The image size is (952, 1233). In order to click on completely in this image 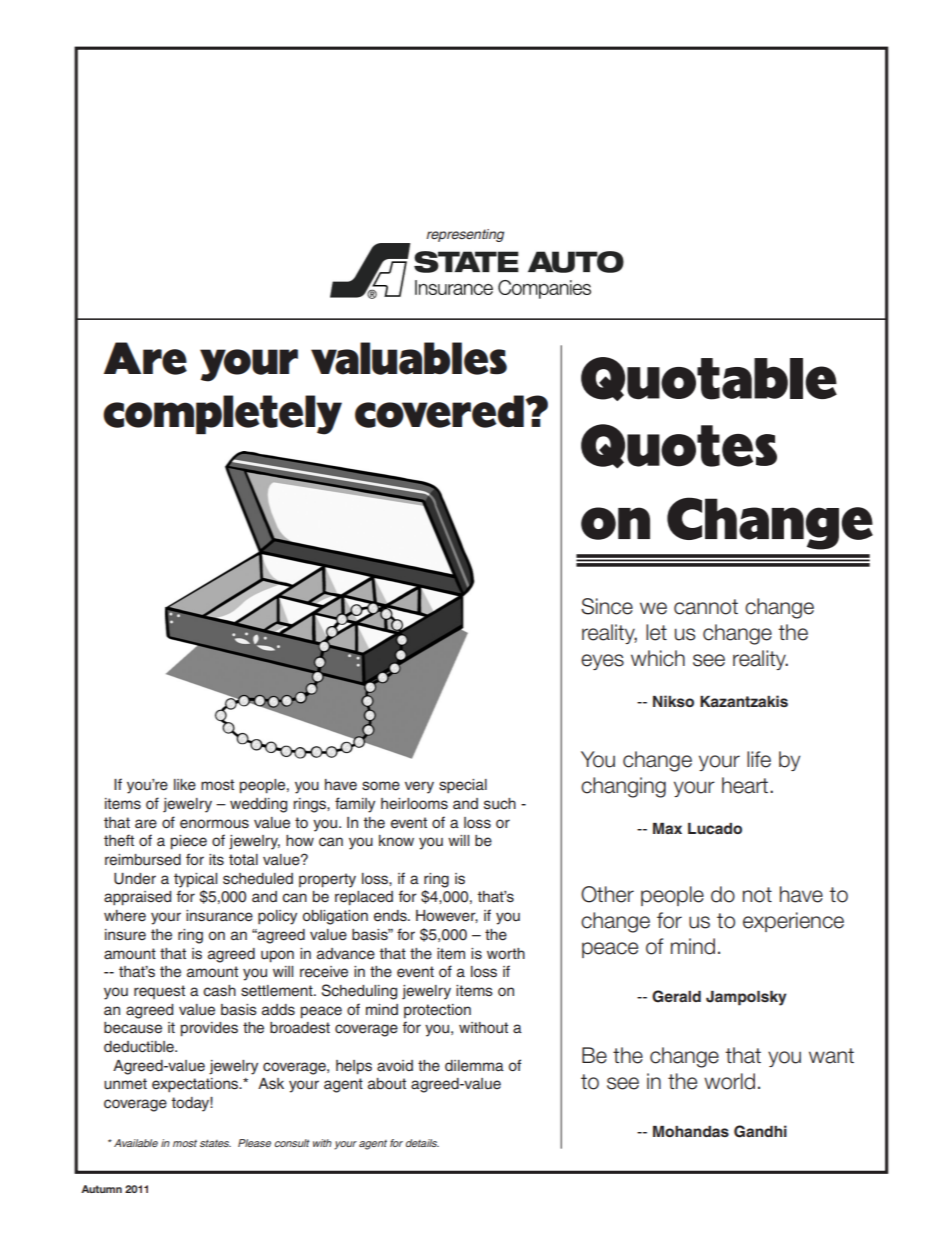, I will do `click(222, 415)`.
